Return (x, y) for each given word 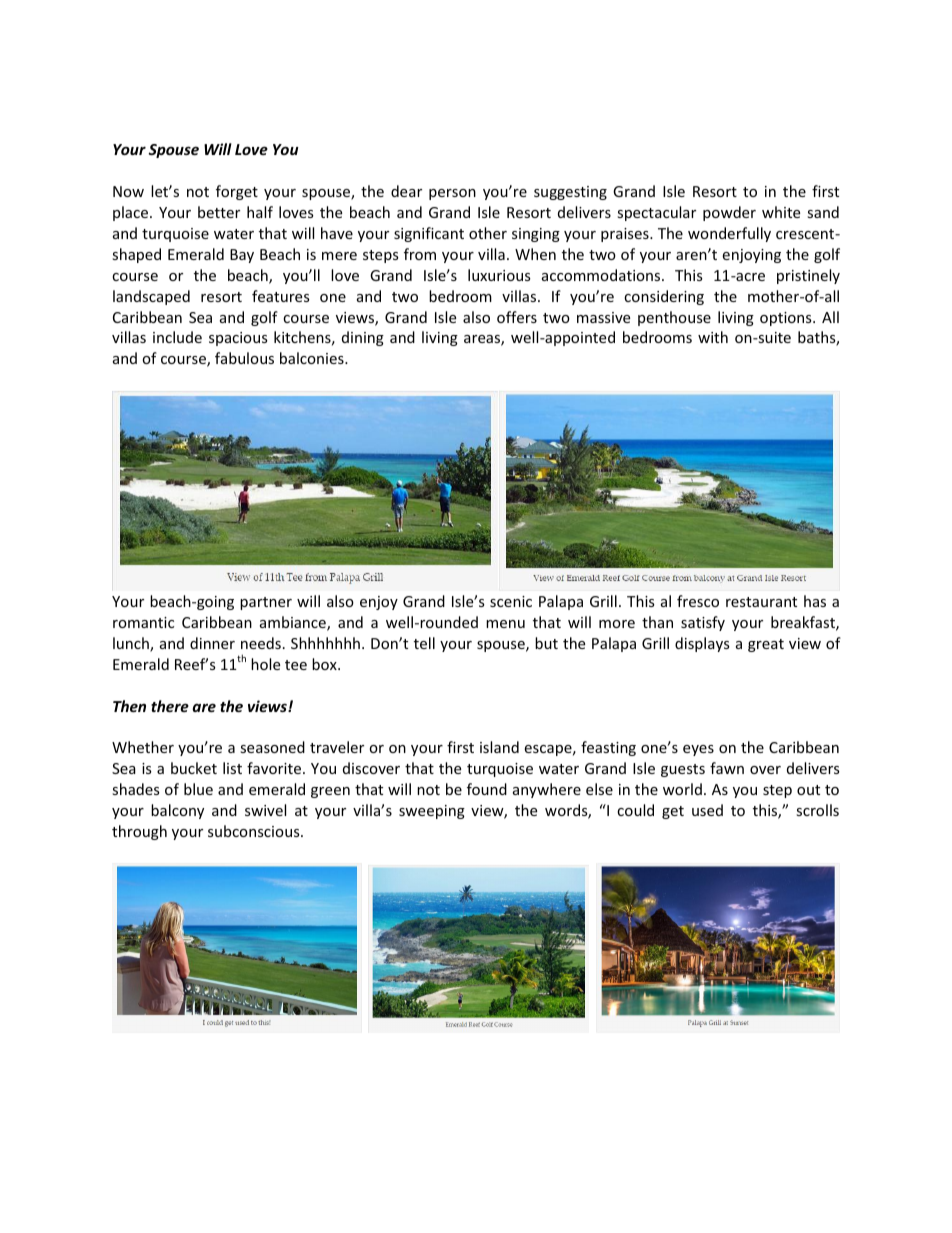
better (219, 212)
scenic (511, 601)
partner (266, 603)
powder (729, 213)
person (452, 194)
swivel (265, 810)
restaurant (761, 602)
